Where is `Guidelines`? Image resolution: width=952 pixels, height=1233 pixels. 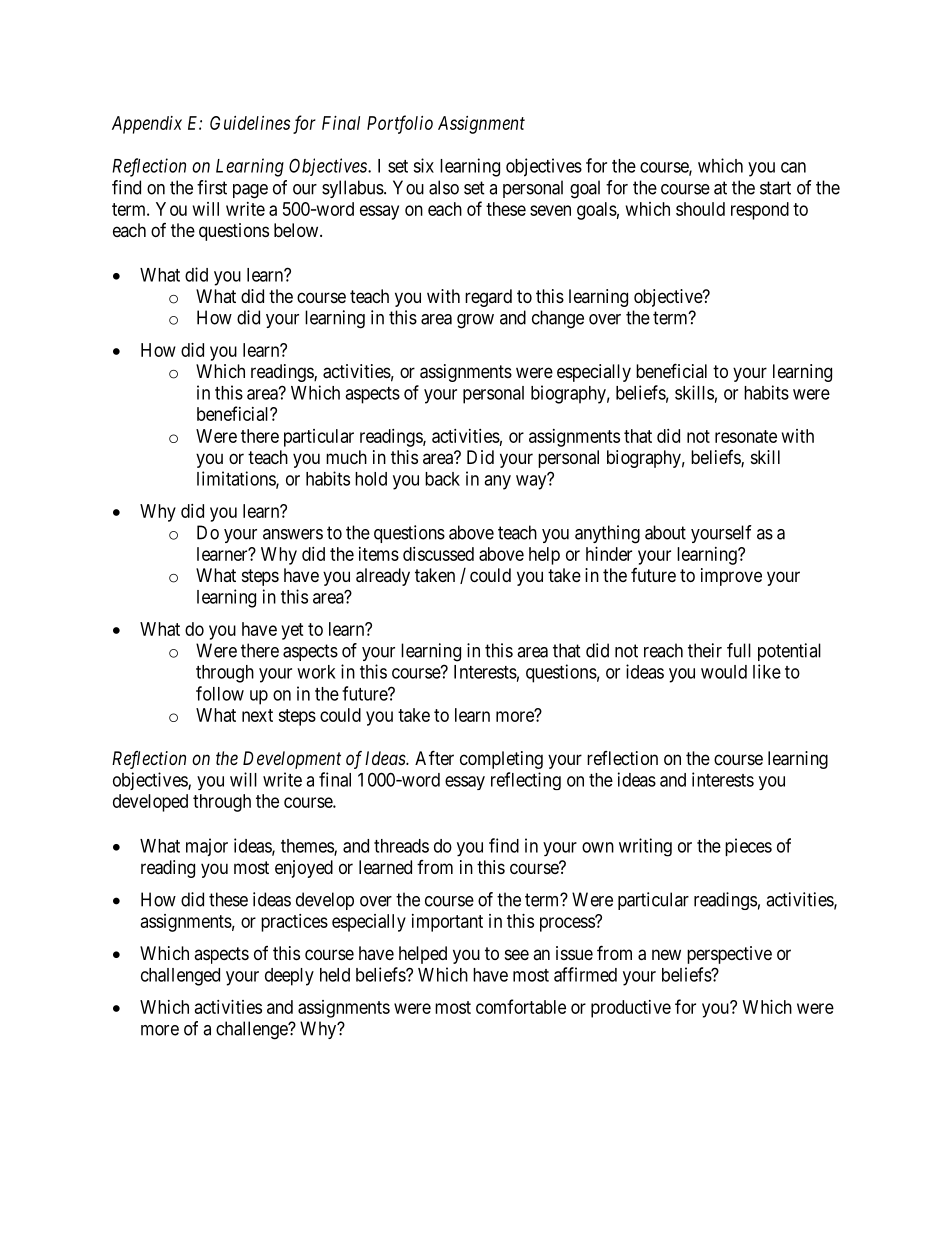
Guidelines is located at coordinates (250, 123).
